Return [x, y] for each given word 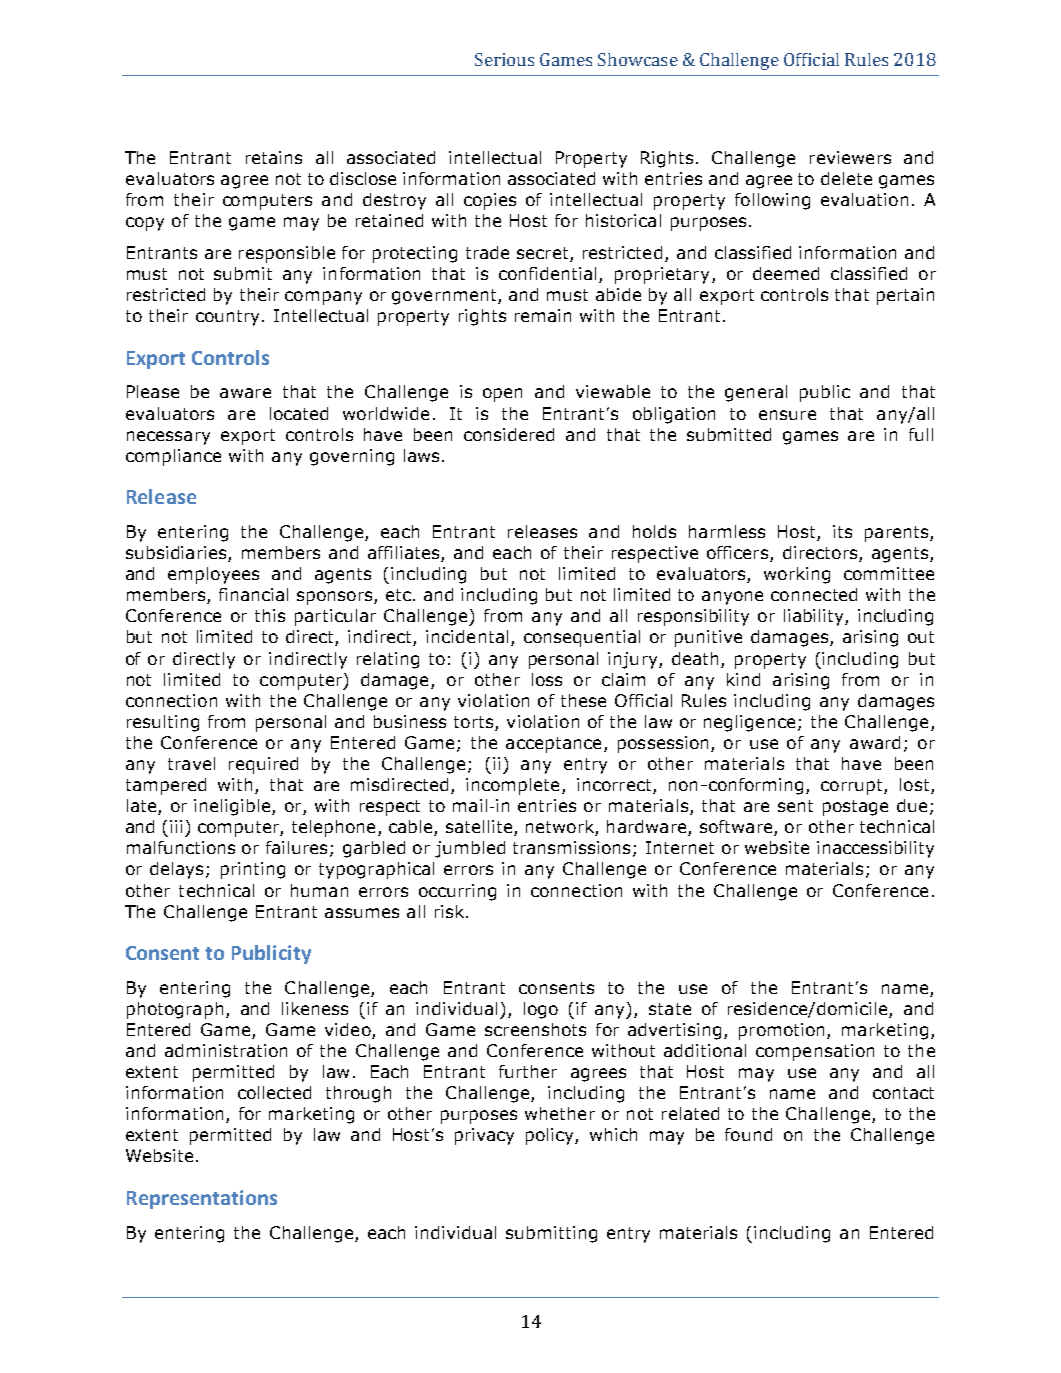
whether [560, 1113]
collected [274, 1092]
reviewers [850, 157]
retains [274, 157]
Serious [504, 59]
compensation [815, 1052]
